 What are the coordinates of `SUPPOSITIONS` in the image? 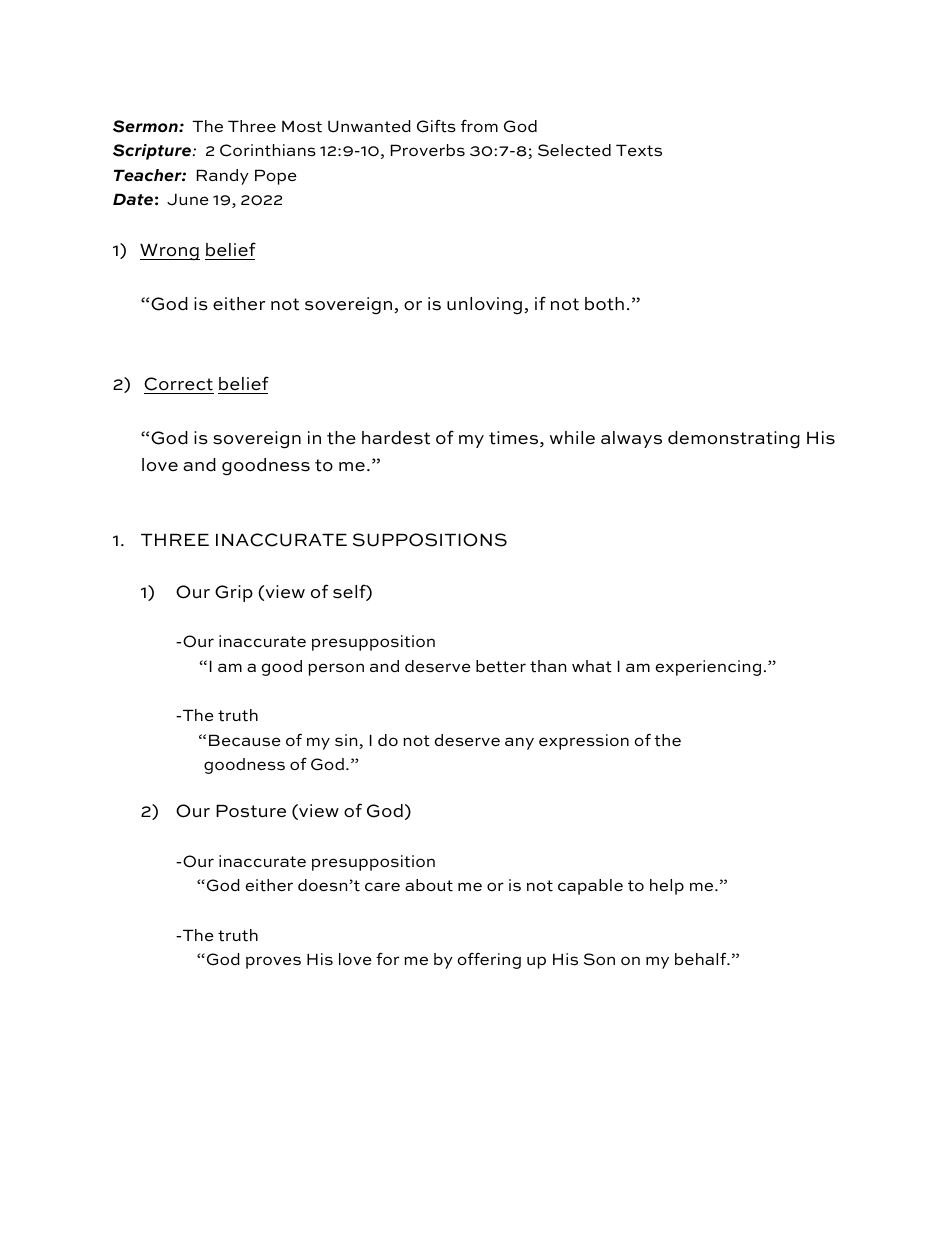 It's located at (430, 540).
